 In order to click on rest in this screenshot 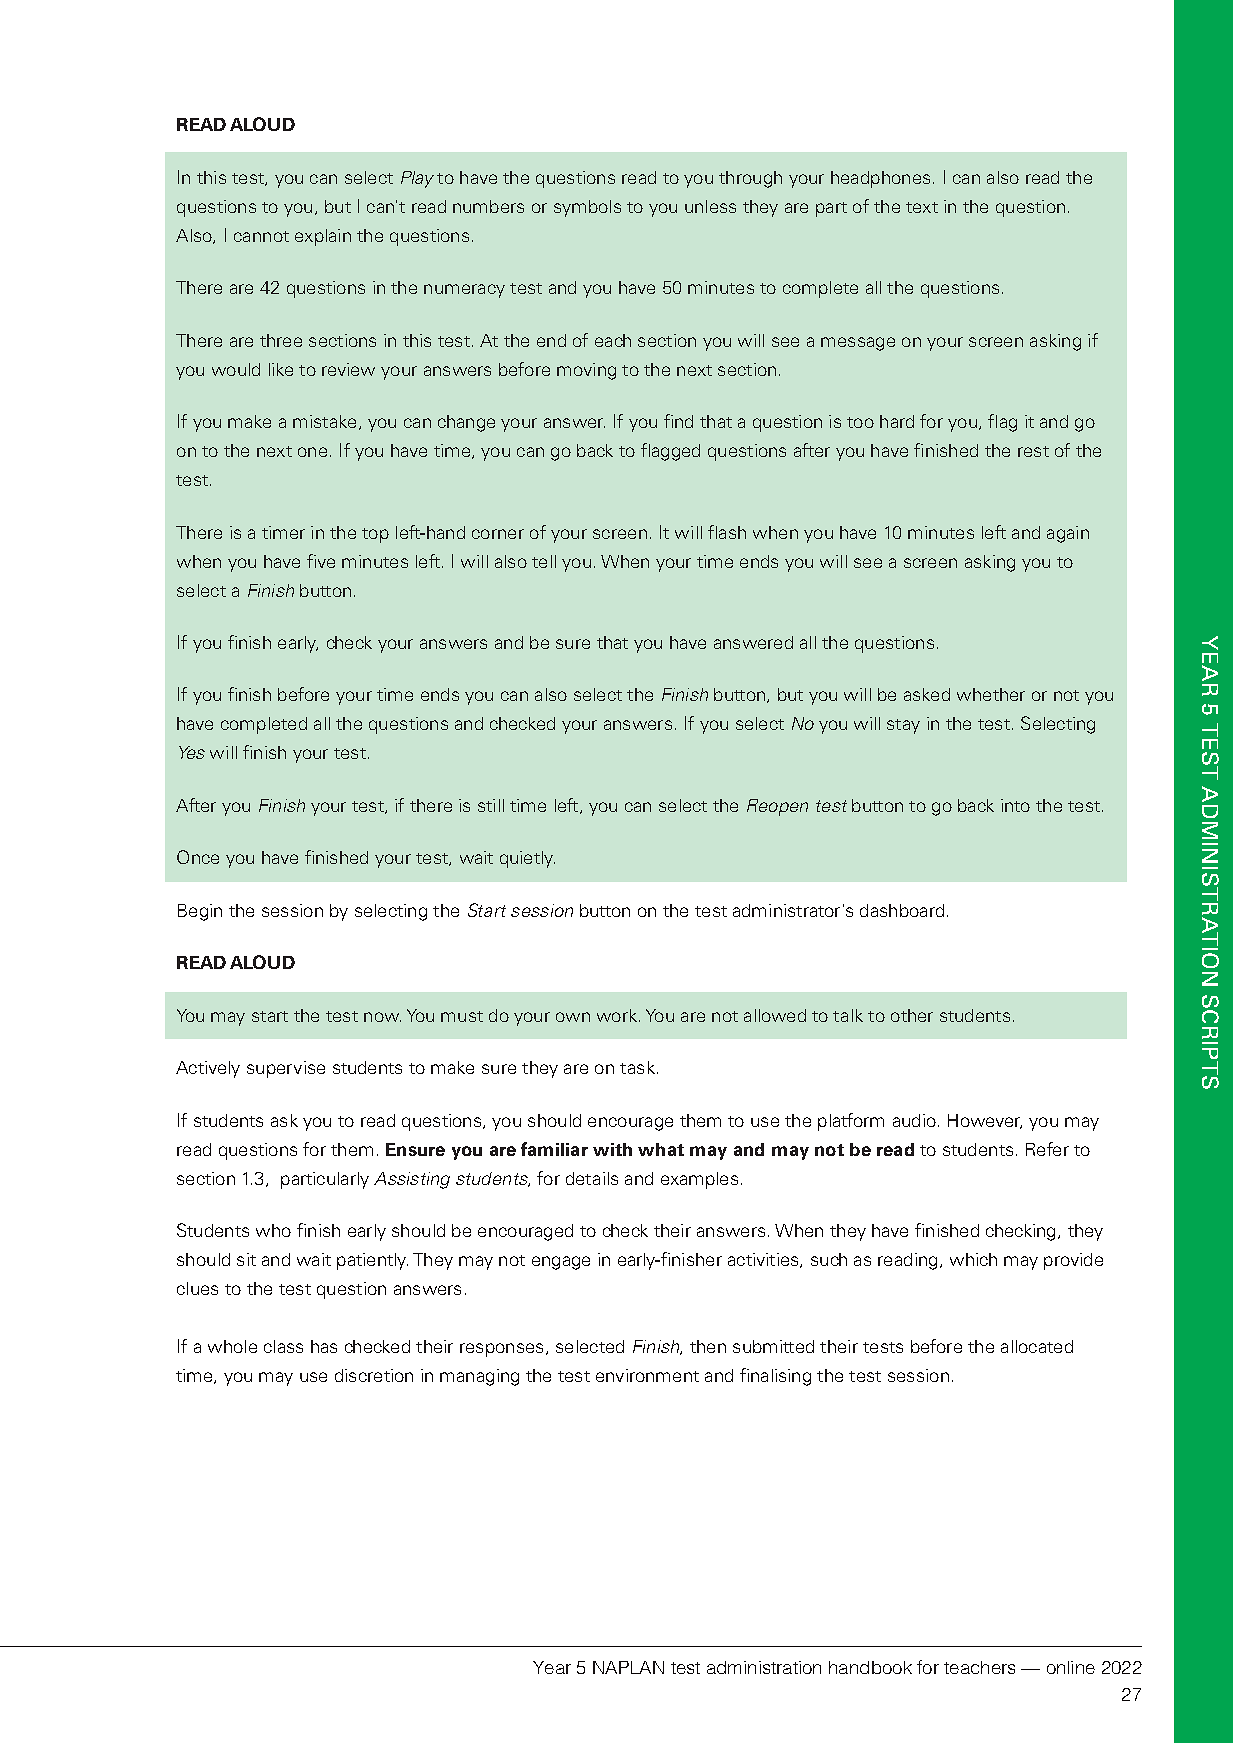, I will do `click(1033, 451)`.
